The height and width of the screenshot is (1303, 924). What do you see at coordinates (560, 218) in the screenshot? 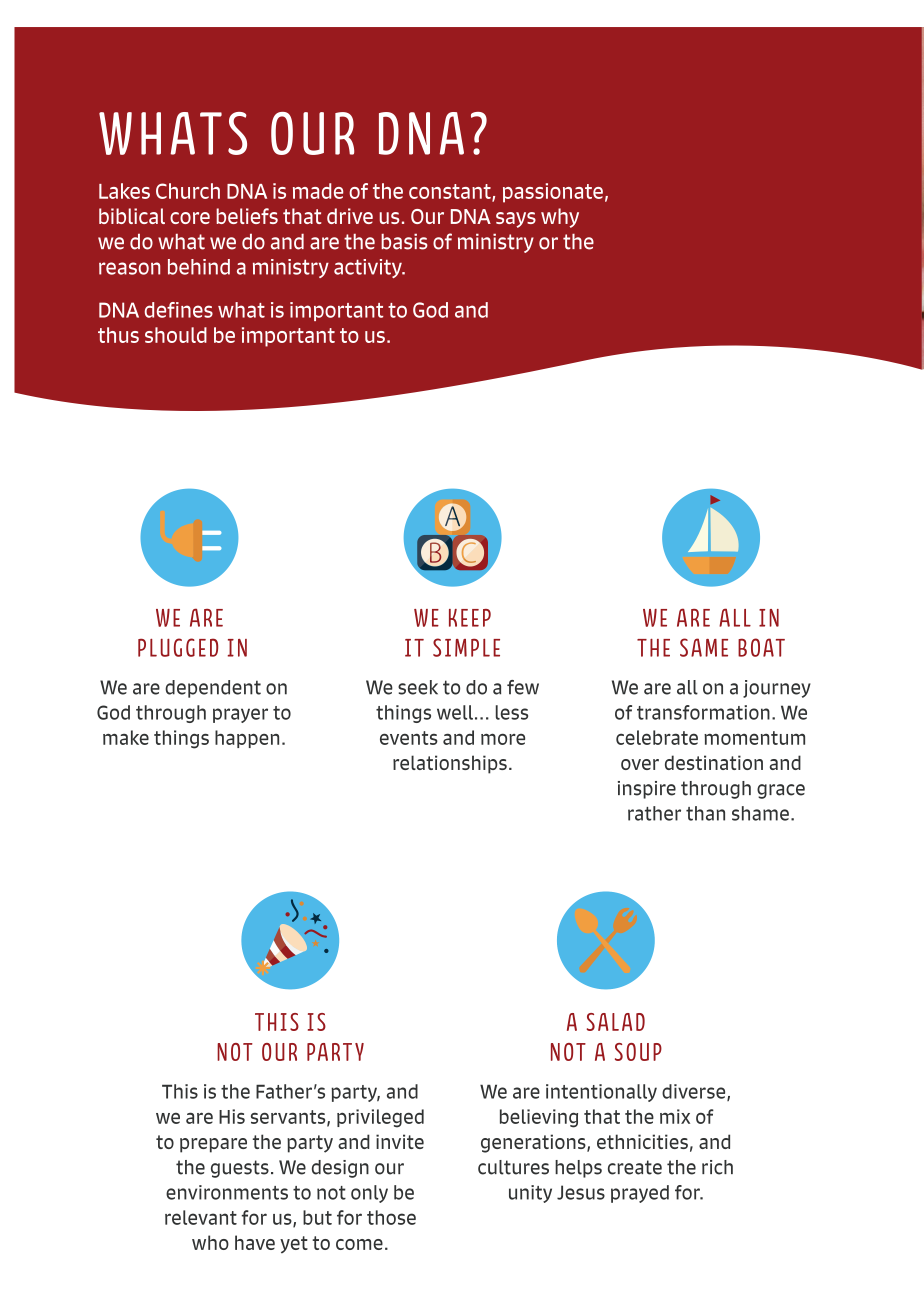
I see `why` at bounding box center [560, 218].
